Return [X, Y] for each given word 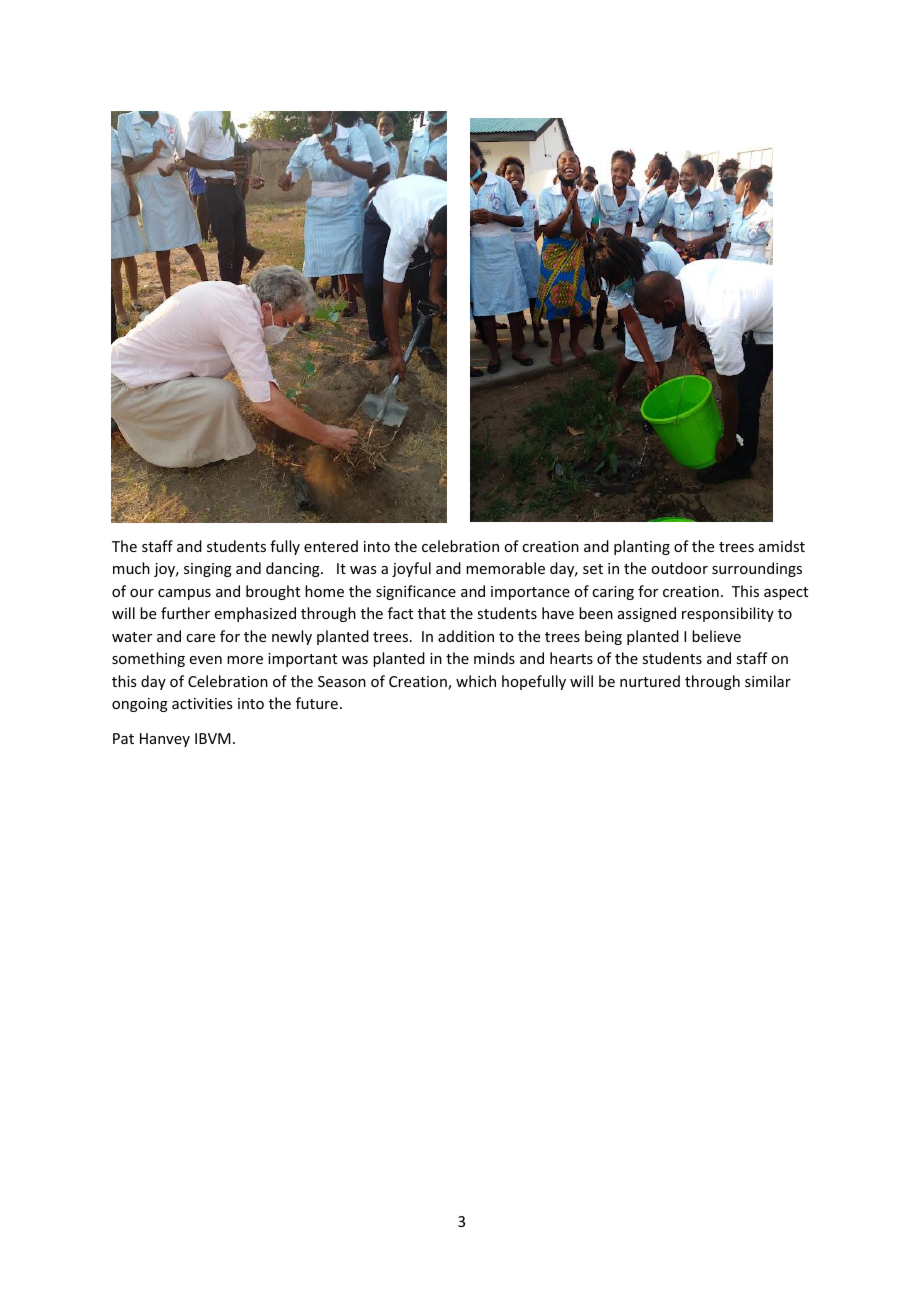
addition [466, 636]
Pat [123, 738]
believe [716, 636]
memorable [505, 568]
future [317, 703]
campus [184, 594]
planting [642, 547]
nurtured [650, 681]
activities [202, 703]
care [200, 638]
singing [208, 570]
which [476, 681]
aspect [786, 593]
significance [416, 592]
